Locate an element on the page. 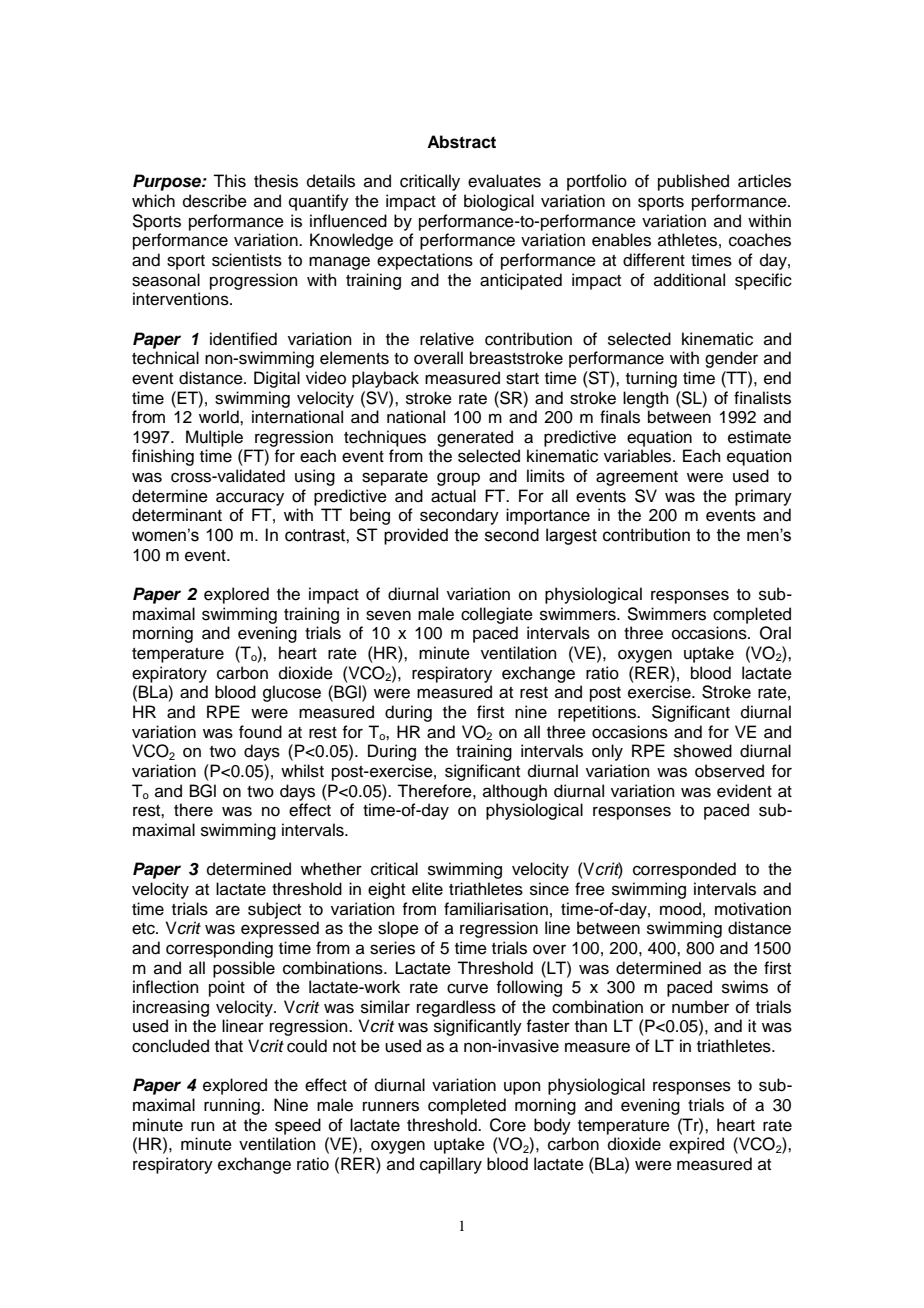 This image has width=924, height=1308. are is located at coordinates (228, 910).
